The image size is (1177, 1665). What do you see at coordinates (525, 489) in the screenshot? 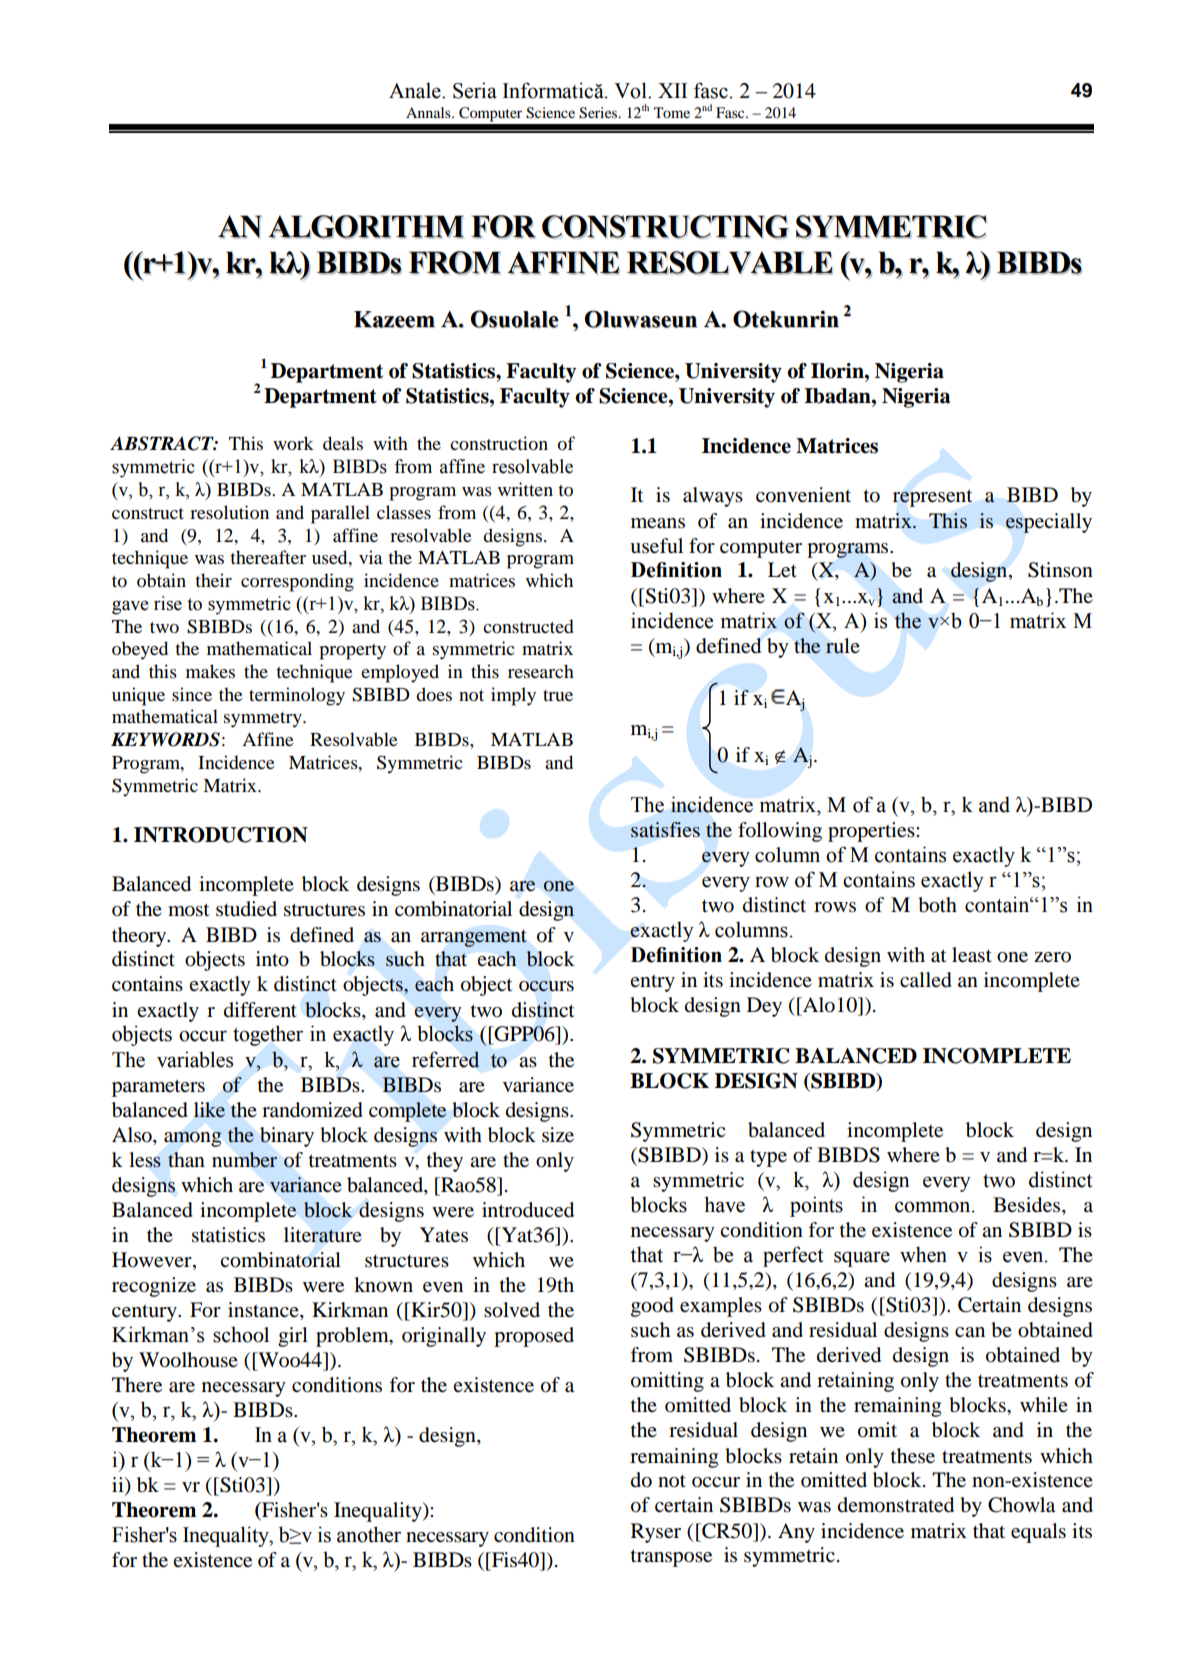
I see `written` at bounding box center [525, 489].
